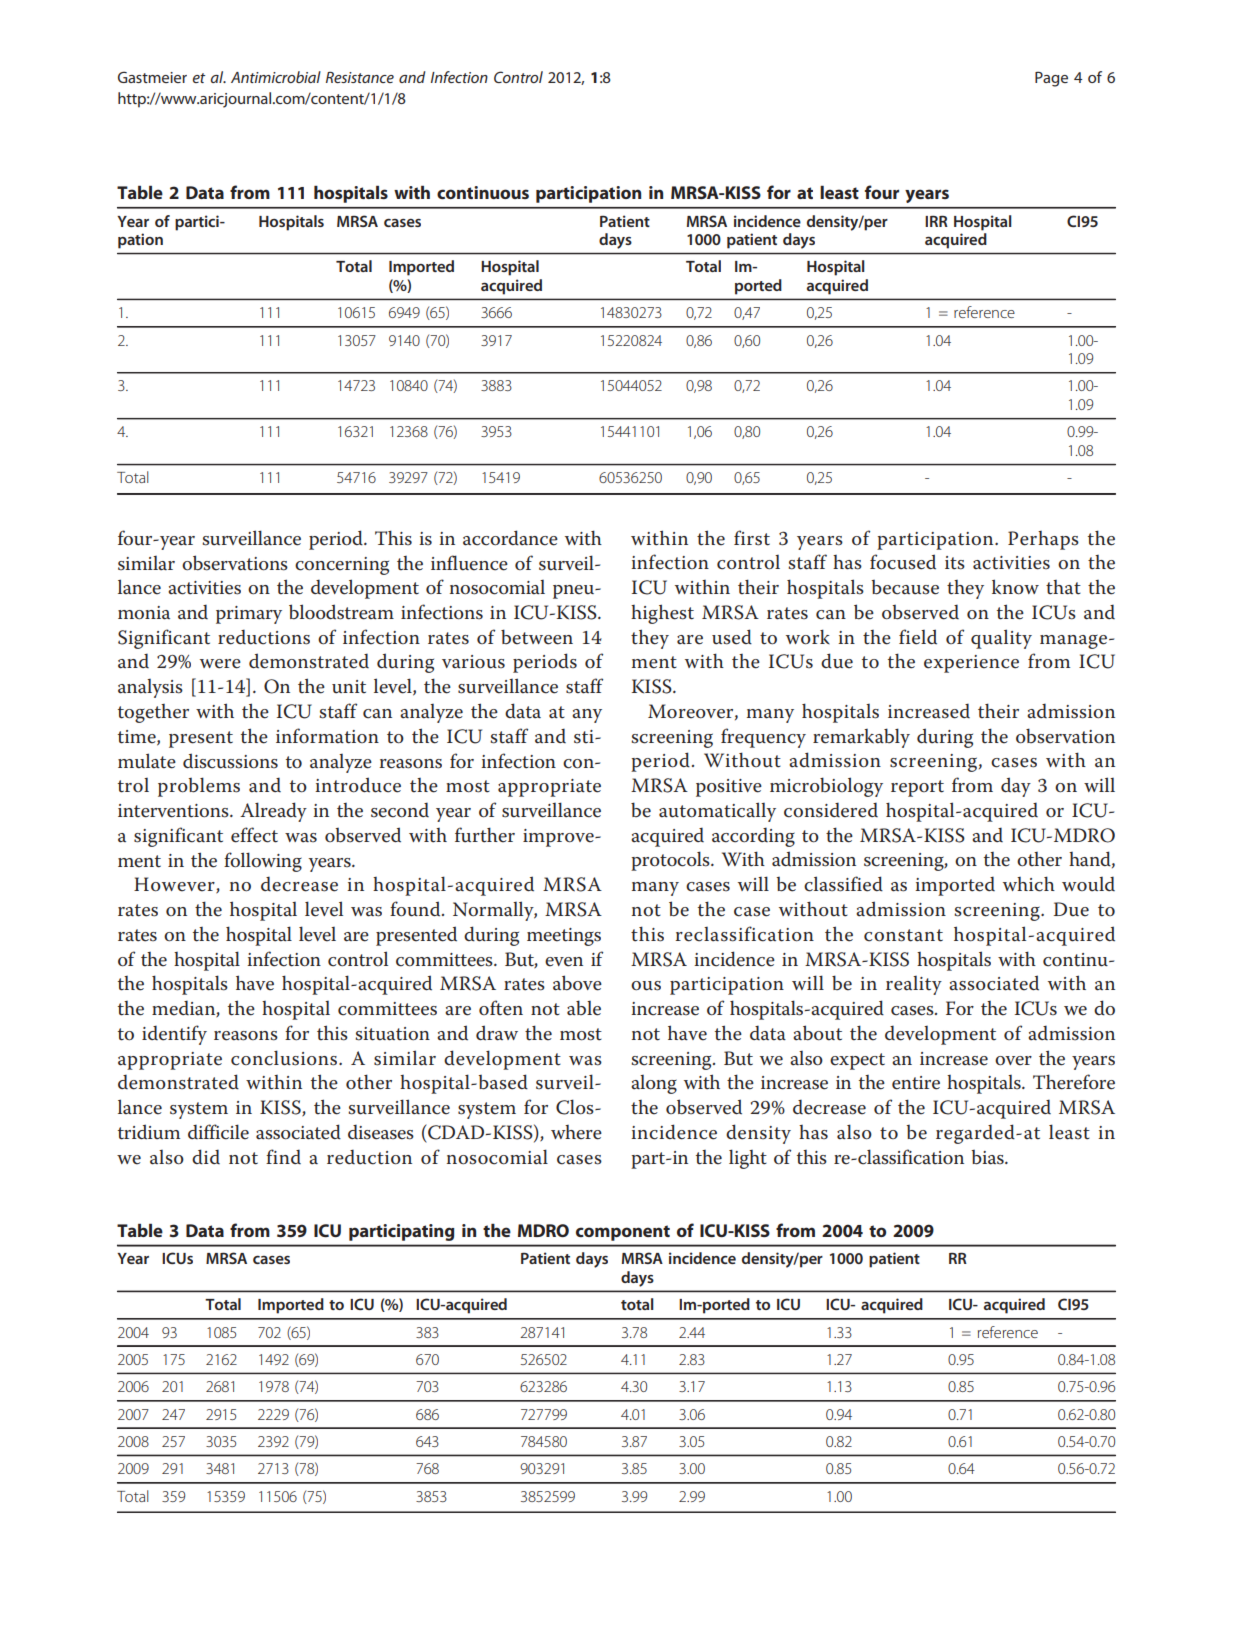 This page has height=1644, width=1233. Describe the element at coordinates (989, 1157) in the page. I see `bias` at that location.
